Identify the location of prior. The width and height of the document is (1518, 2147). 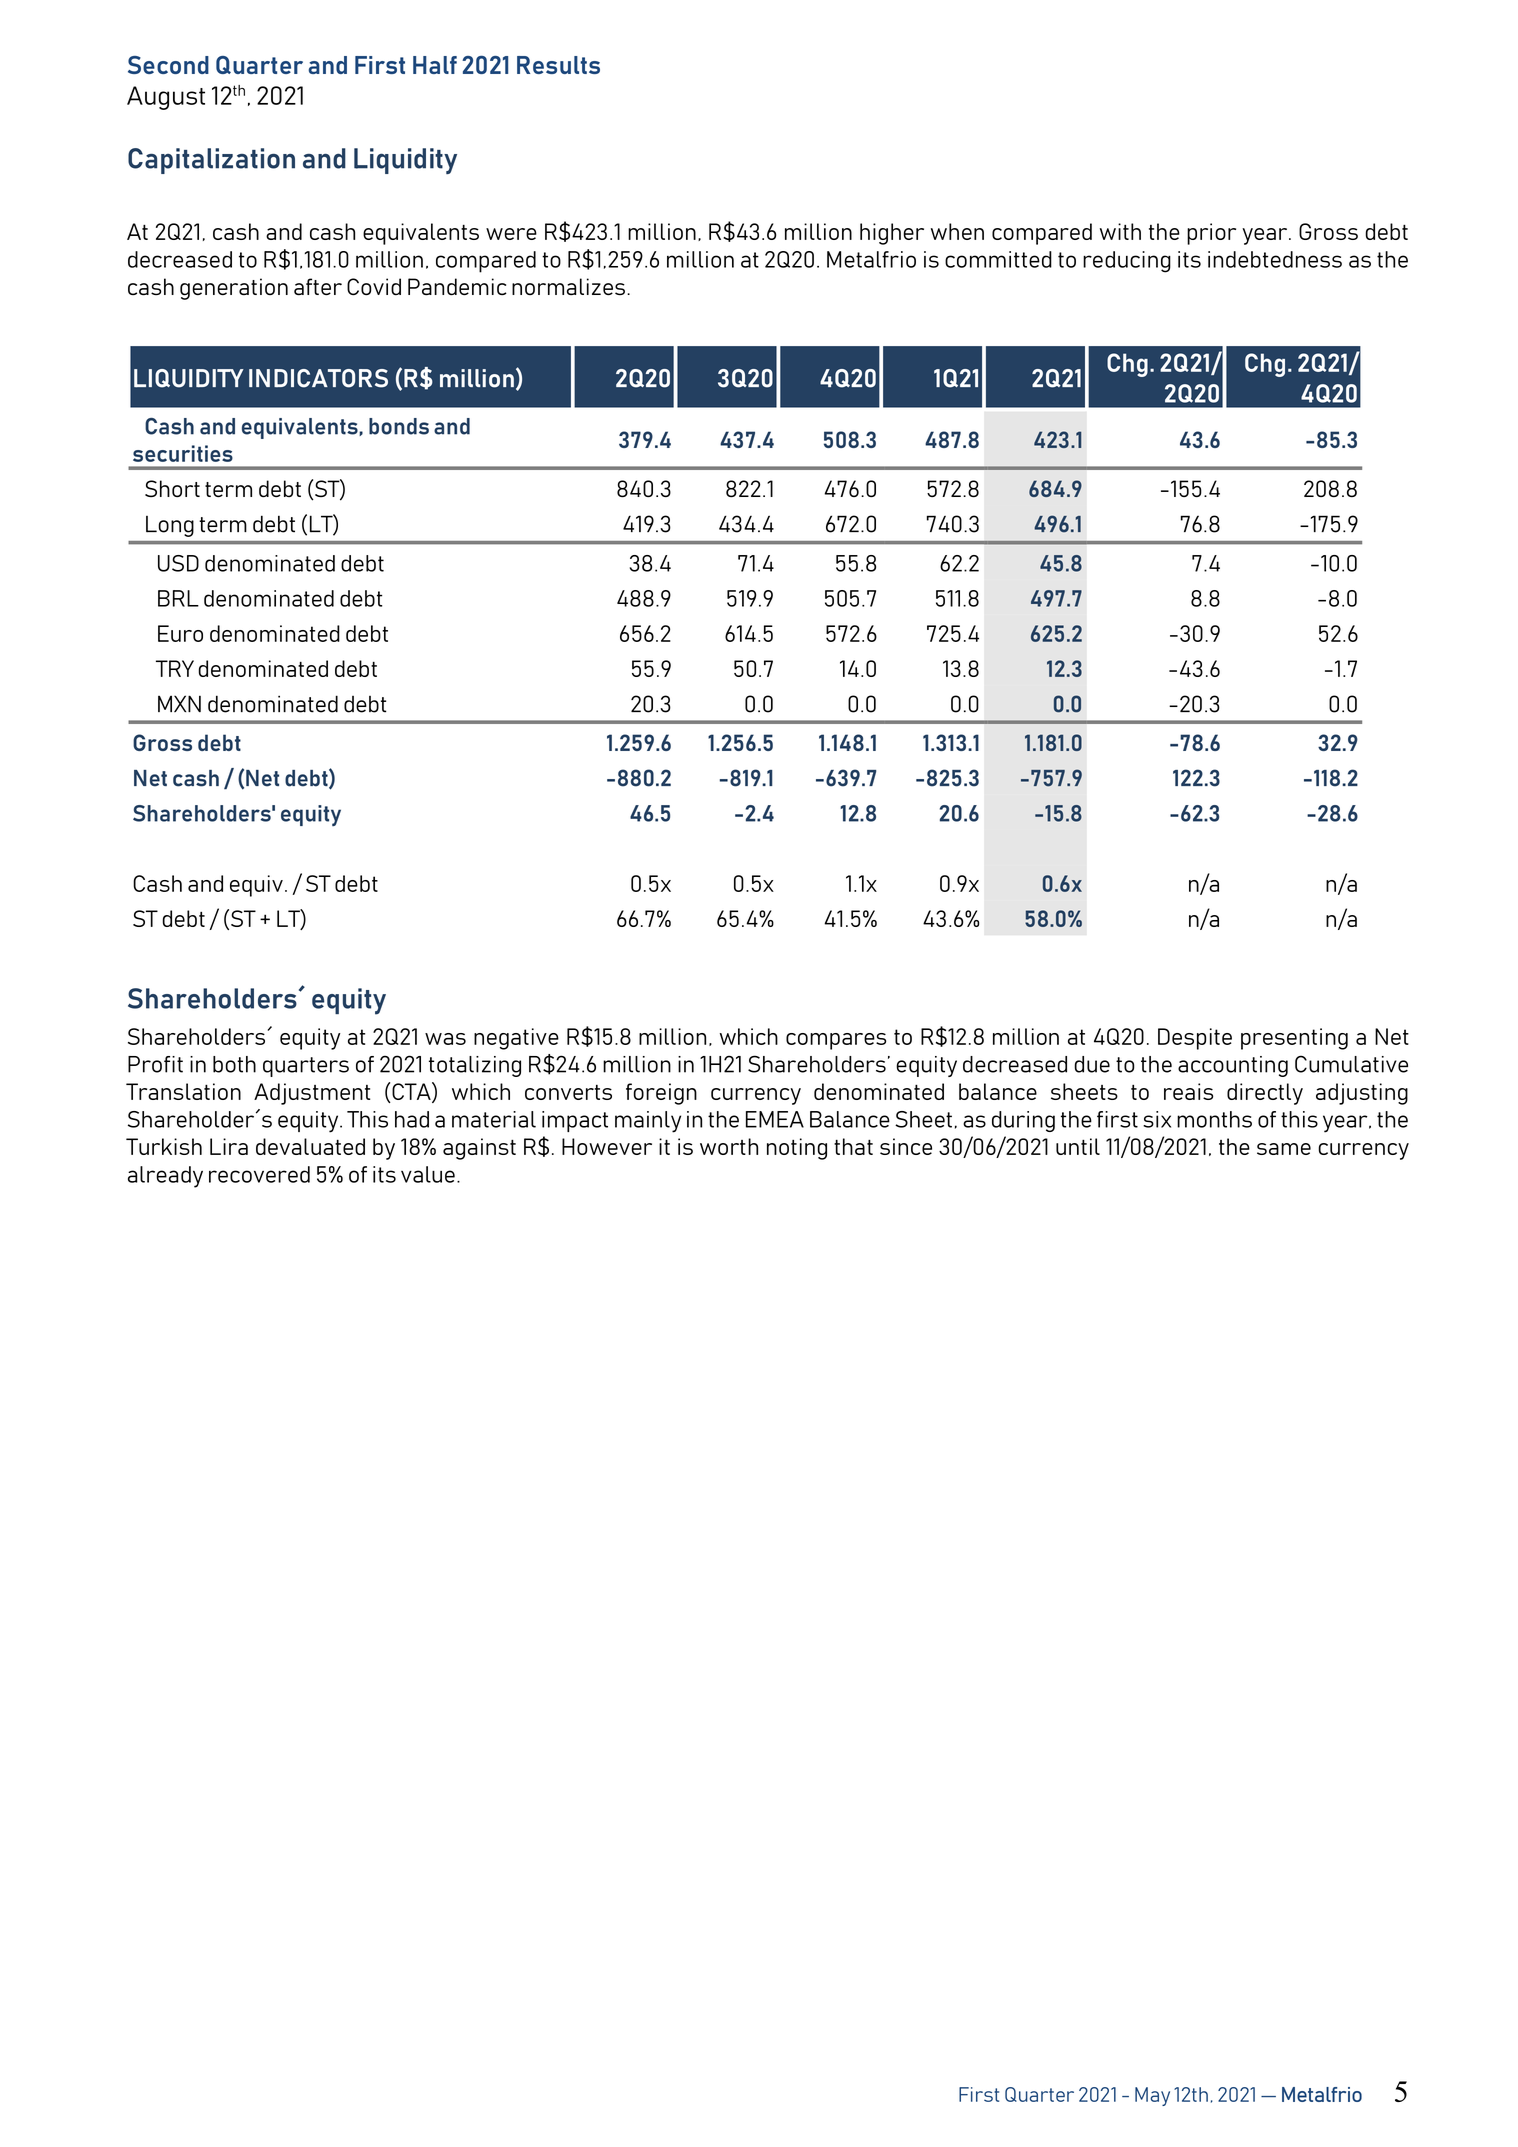
(1211, 234).
